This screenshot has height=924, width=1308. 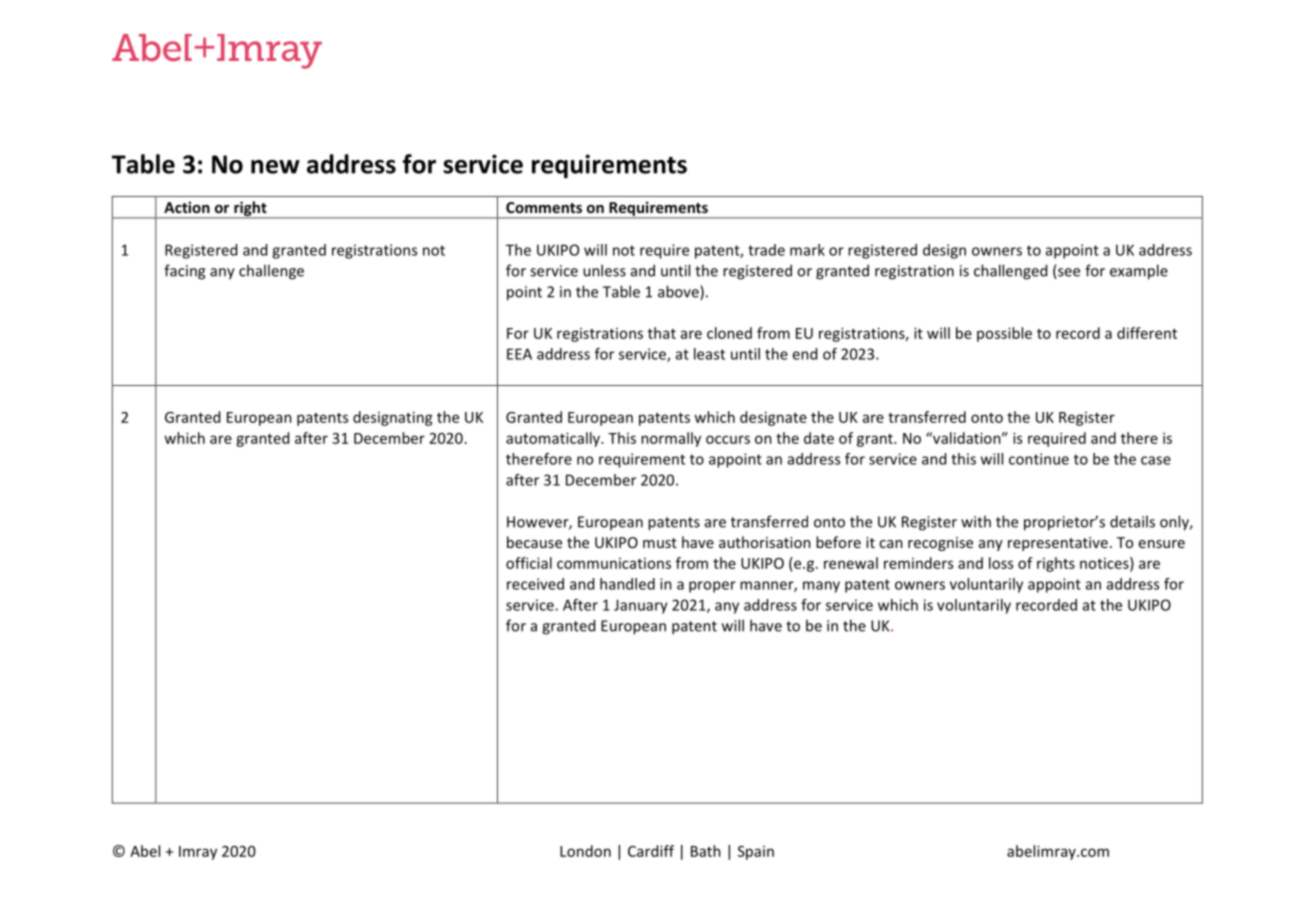 What do you see at coordinates (671, 439) in the screenshot?
I see `normally` at bounding box center [671, 439].
